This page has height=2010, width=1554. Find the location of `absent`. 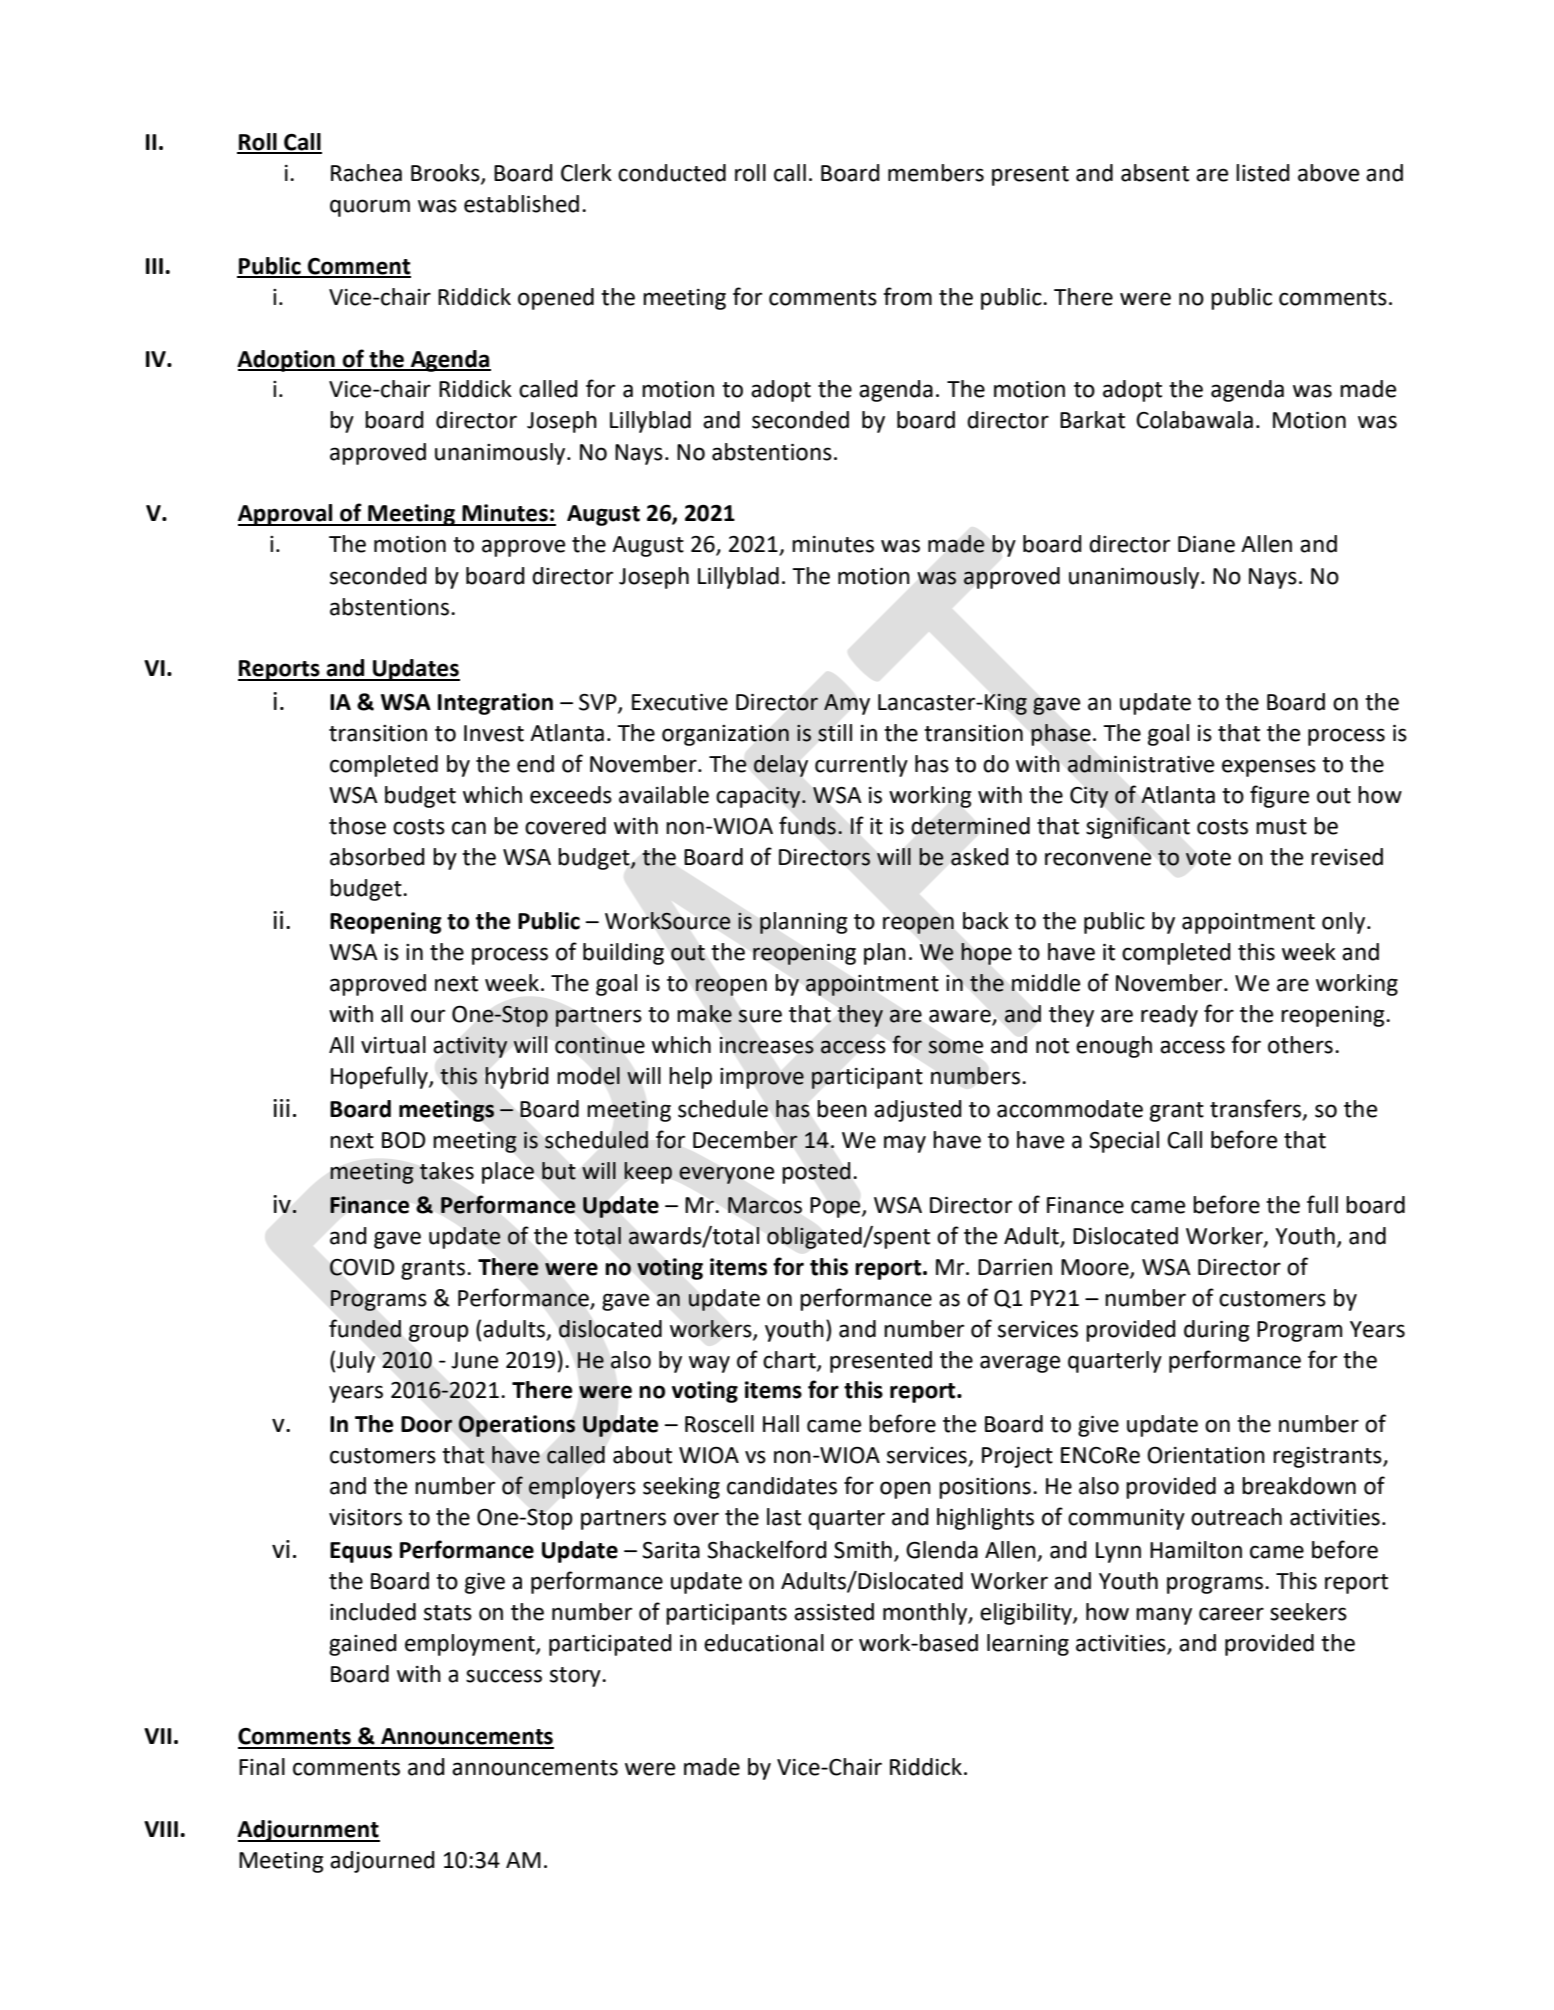

absent is located at coordinates (1155, 173).
